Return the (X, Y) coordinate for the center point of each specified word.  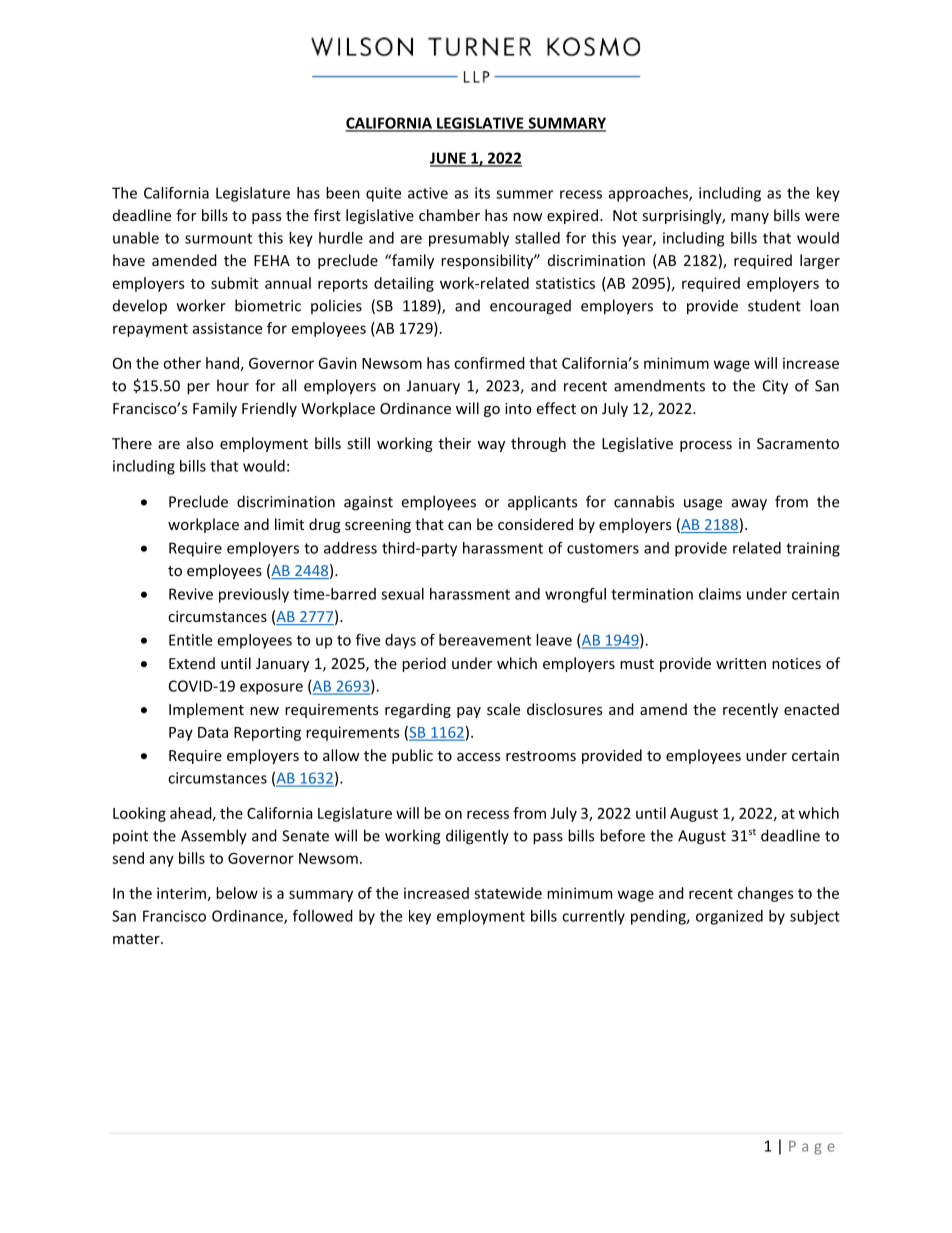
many (750, 218)
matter (137, 939)
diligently (477, 837)
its (482, 193)
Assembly (214, 837)
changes (765, 894)
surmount (218, 238)
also (200, 443)
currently (593, 917)
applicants (542, 503)
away (749, 505)
